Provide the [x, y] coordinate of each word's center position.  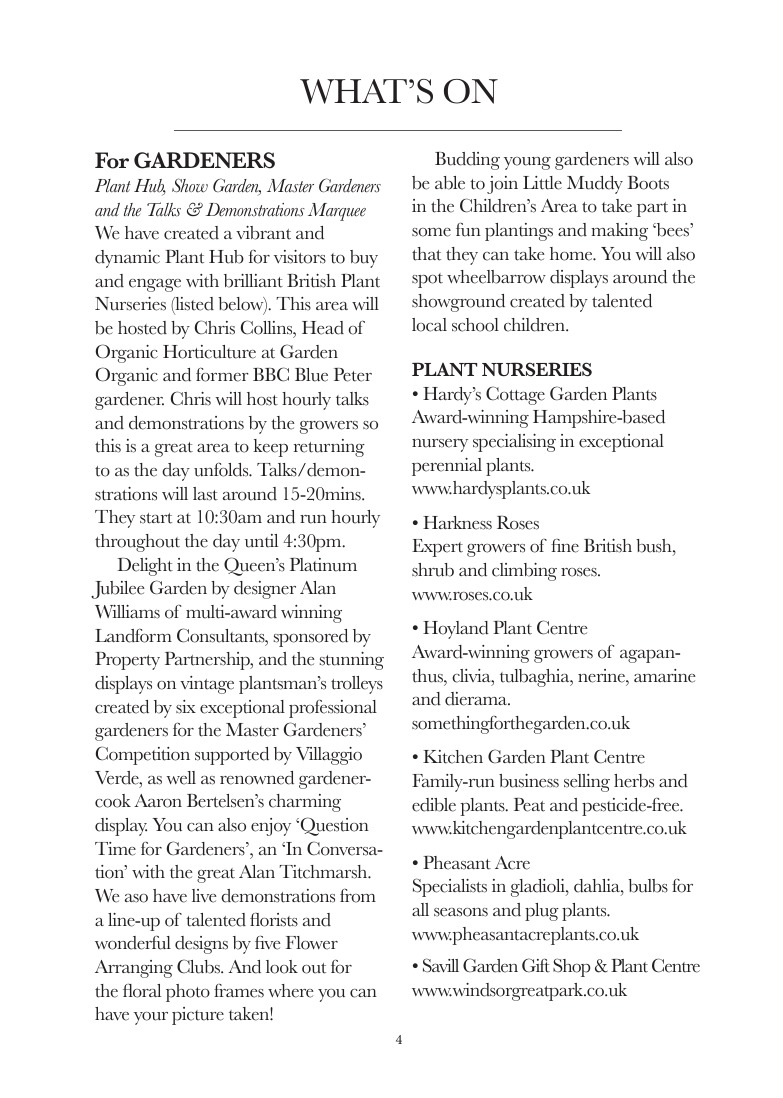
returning [329, 448]
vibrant [263, 233]
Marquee [337, 212]
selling [587, 783]
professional [333, 708]
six [186, 707]
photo [188, 993]
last [205, 494]
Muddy [595, 185]
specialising [514, 443]
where [291, 991]
